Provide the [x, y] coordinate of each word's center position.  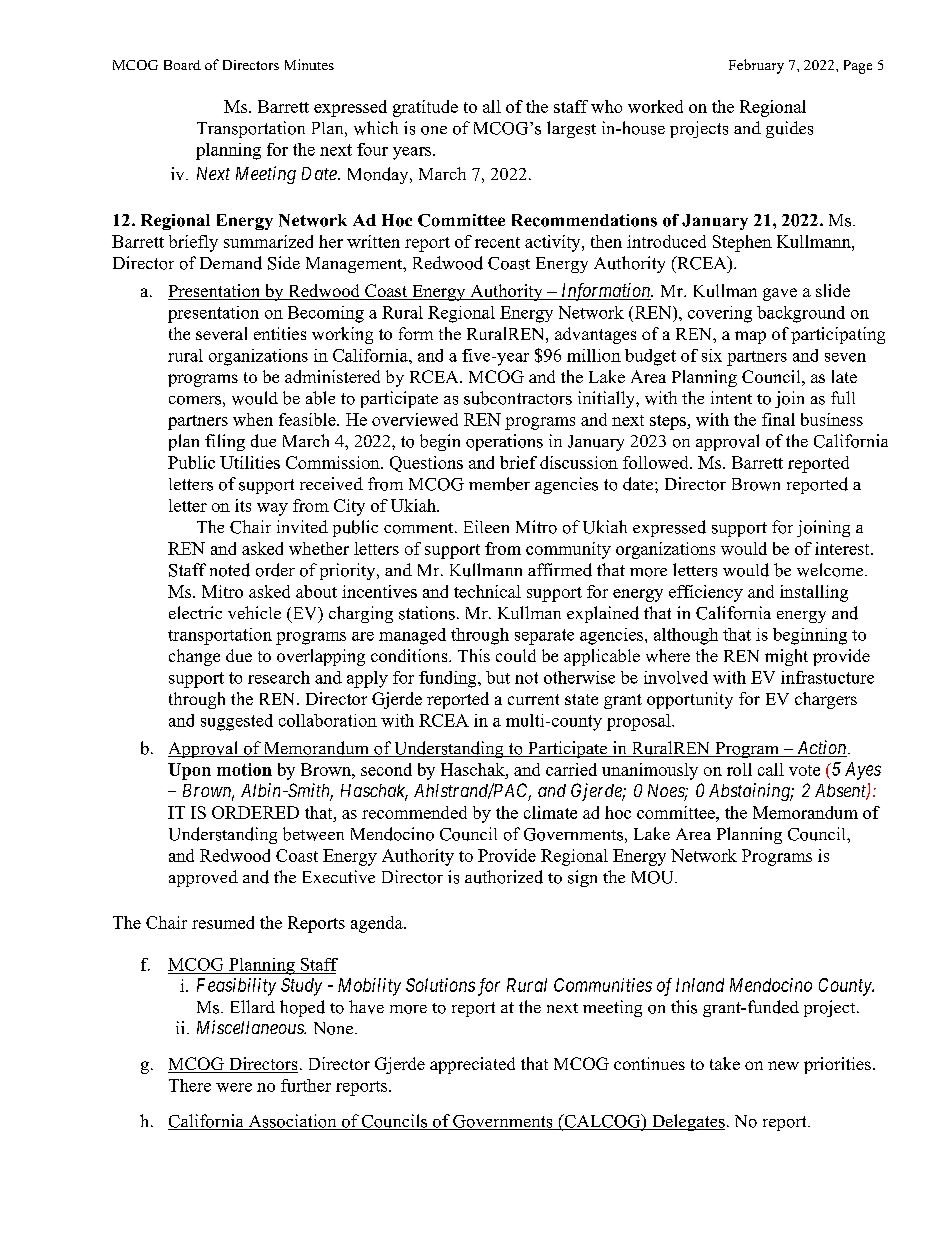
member [499, 484]
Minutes [309, 64]
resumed [223, 922]
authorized [504, 877]
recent [497, 242]
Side [284, 263]
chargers [826, 700]
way [272, 509]
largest [571, 129]
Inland [700, 985]
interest [843, 548]
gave [780, 294]
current [533, 699]
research [279, 677]
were [234, 1087]
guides [789, 129]
